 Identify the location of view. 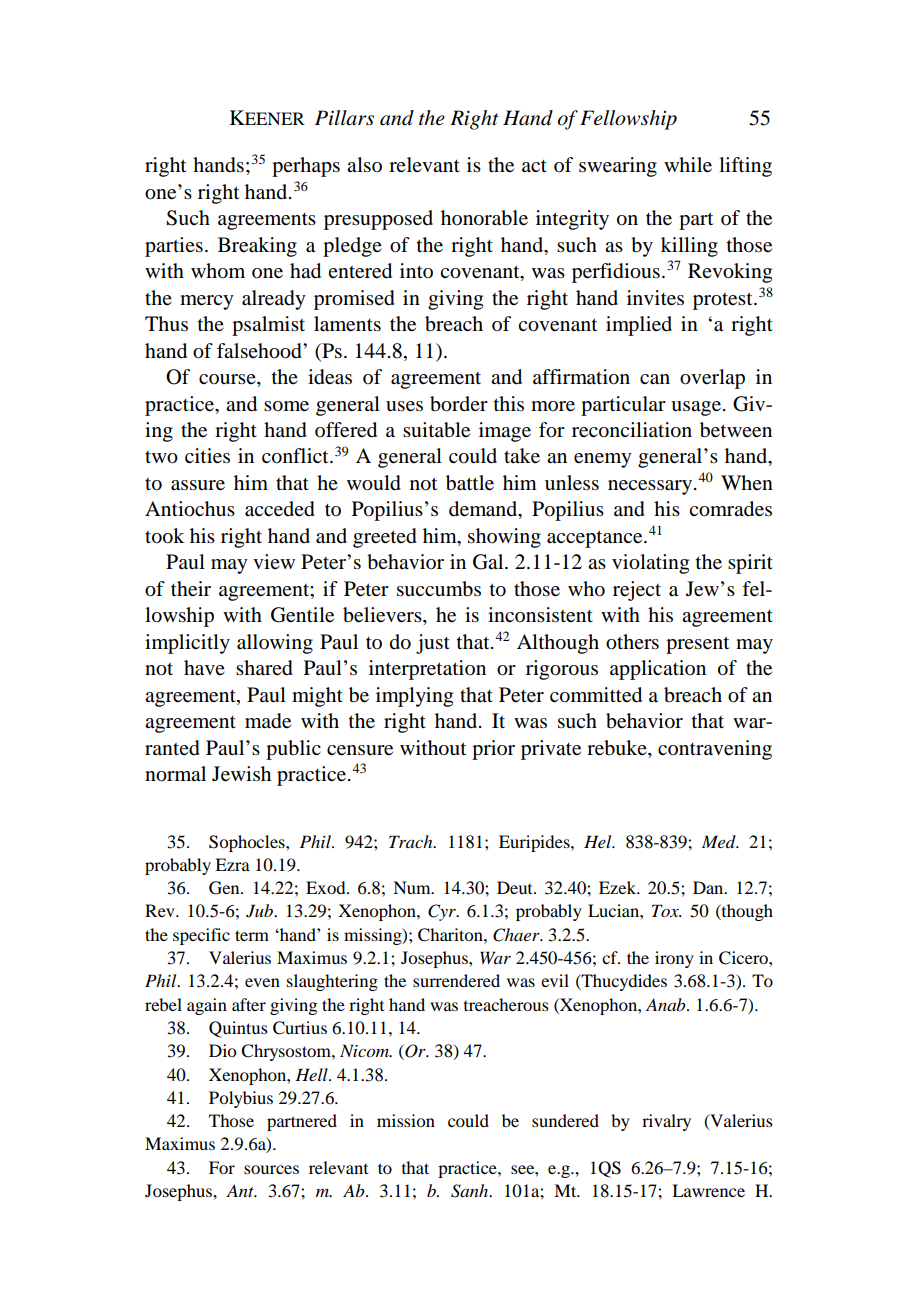
(274, 561).
